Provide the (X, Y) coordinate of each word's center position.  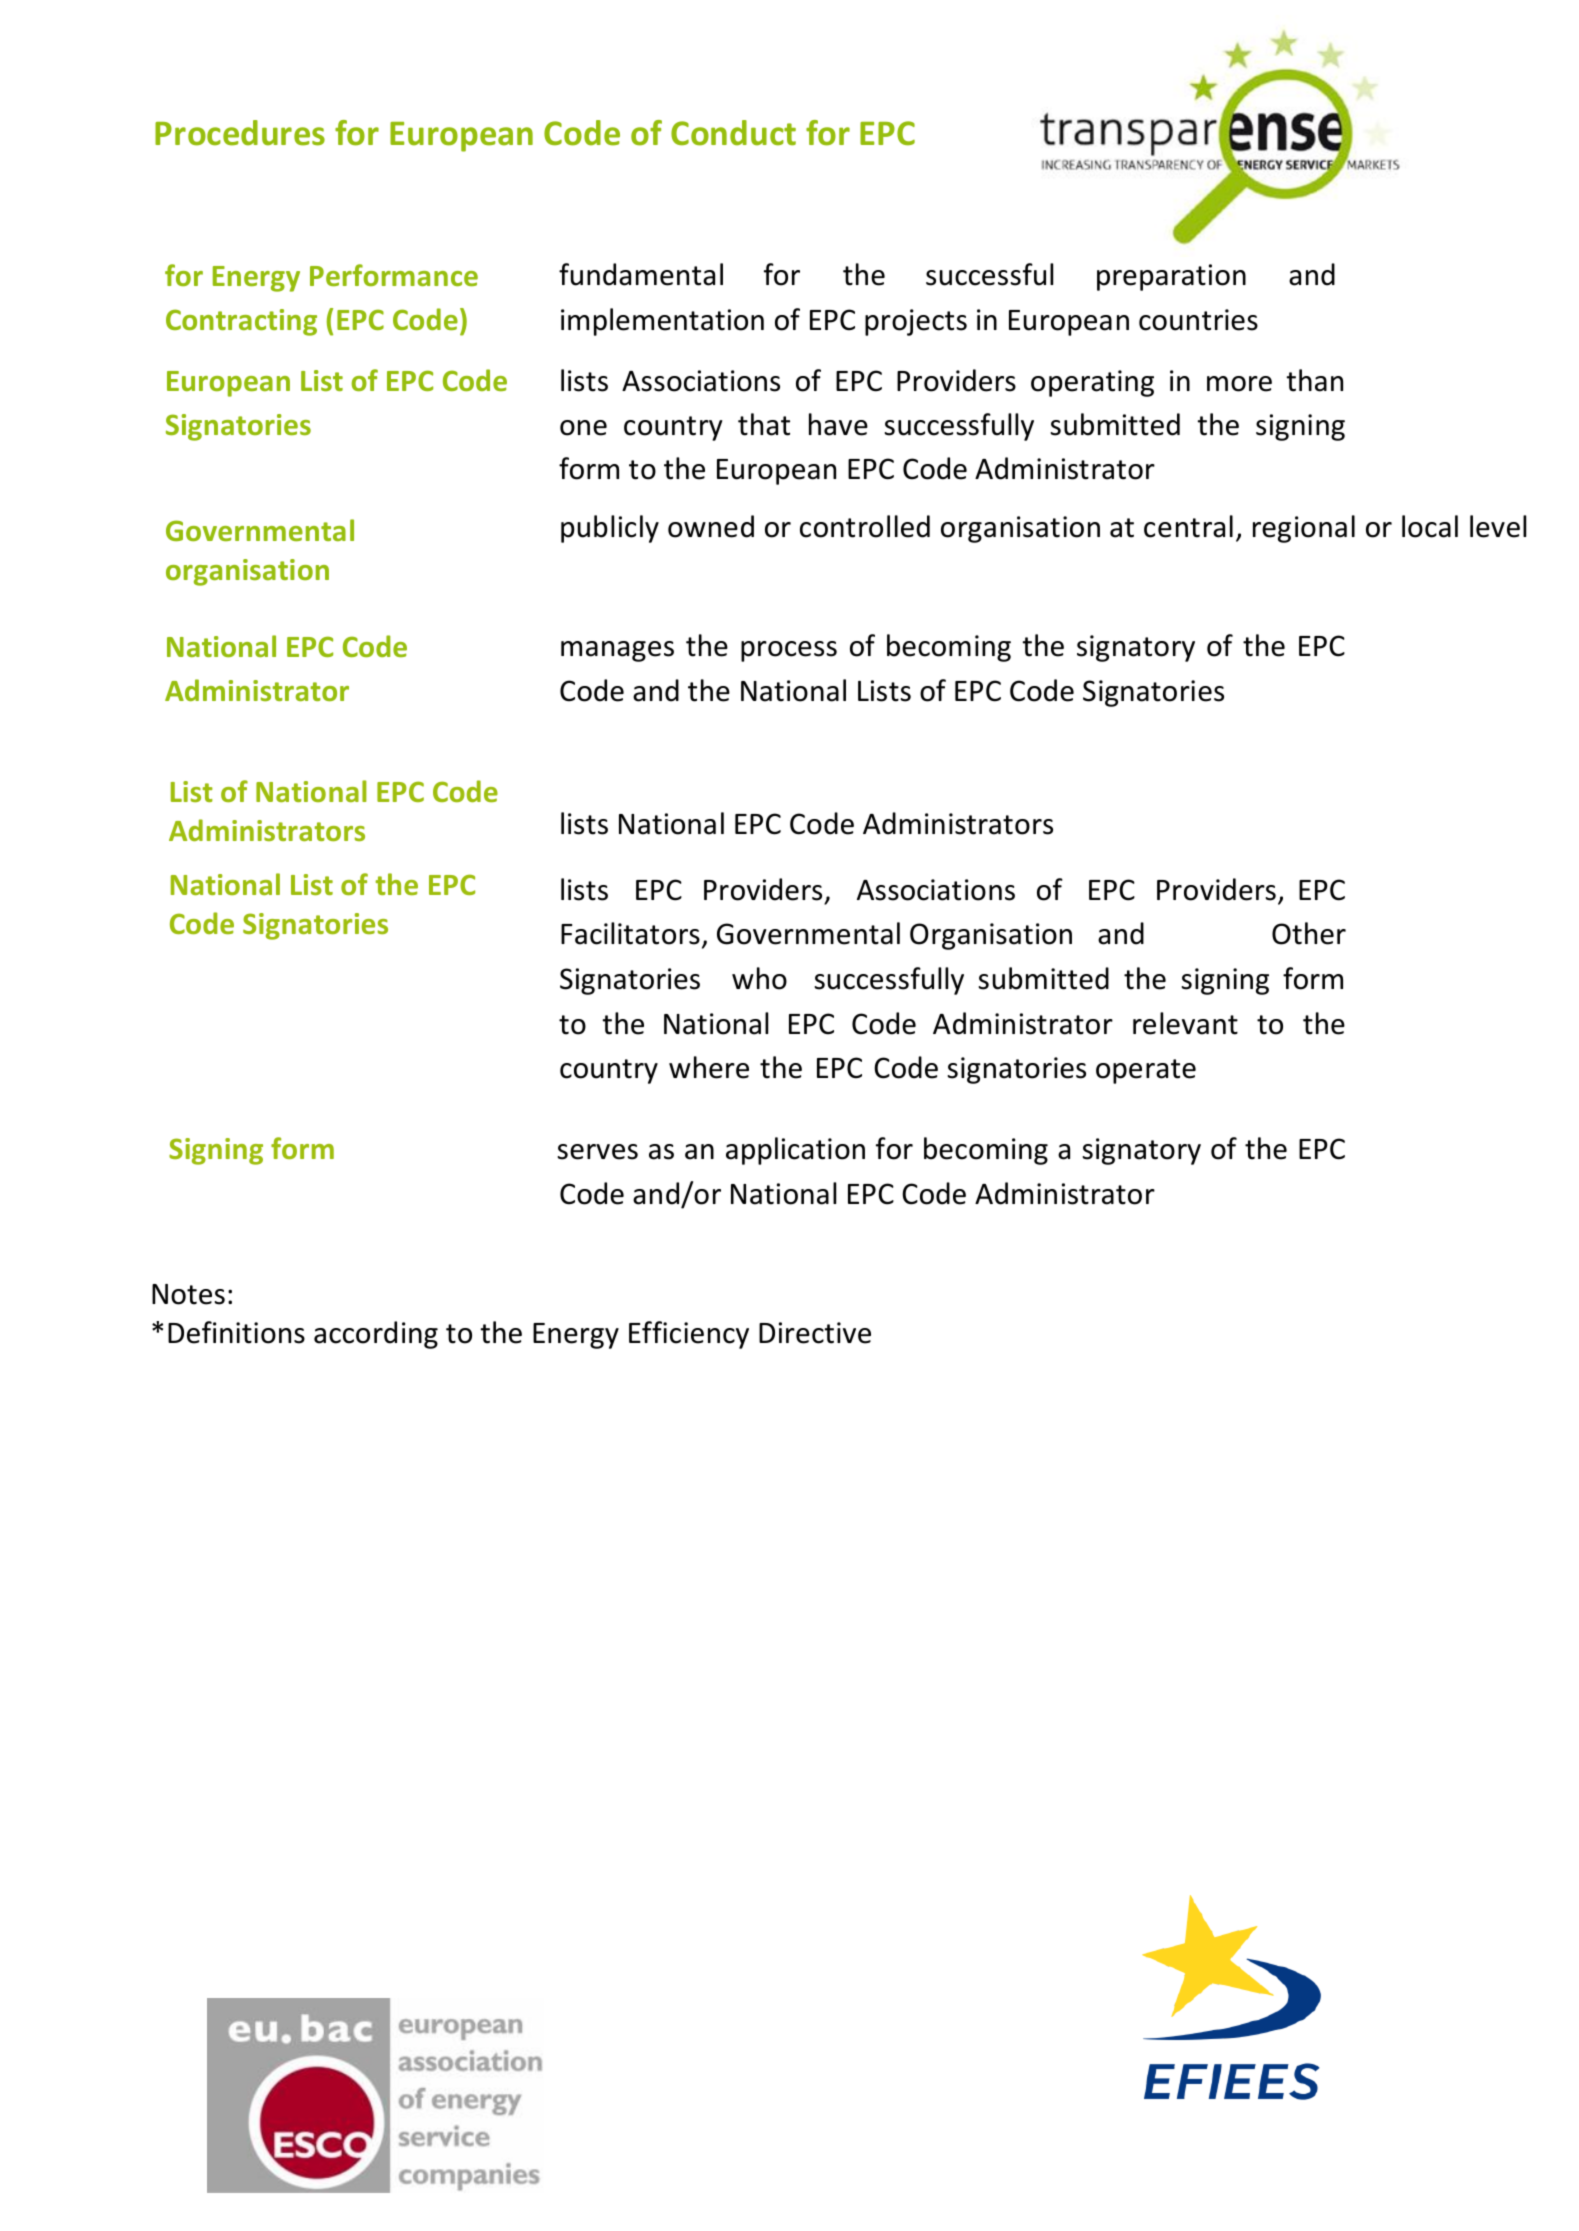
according (376, 1335)
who (759, 978)
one (583, 428)
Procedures (240, 133)
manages (617, 651)
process (789, 651)
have (838, 424)
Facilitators (630, 933)
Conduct (733, 133)
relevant (1185, 1023)
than (1314, 380)
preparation (1171, 277)
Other (1309, 933)
